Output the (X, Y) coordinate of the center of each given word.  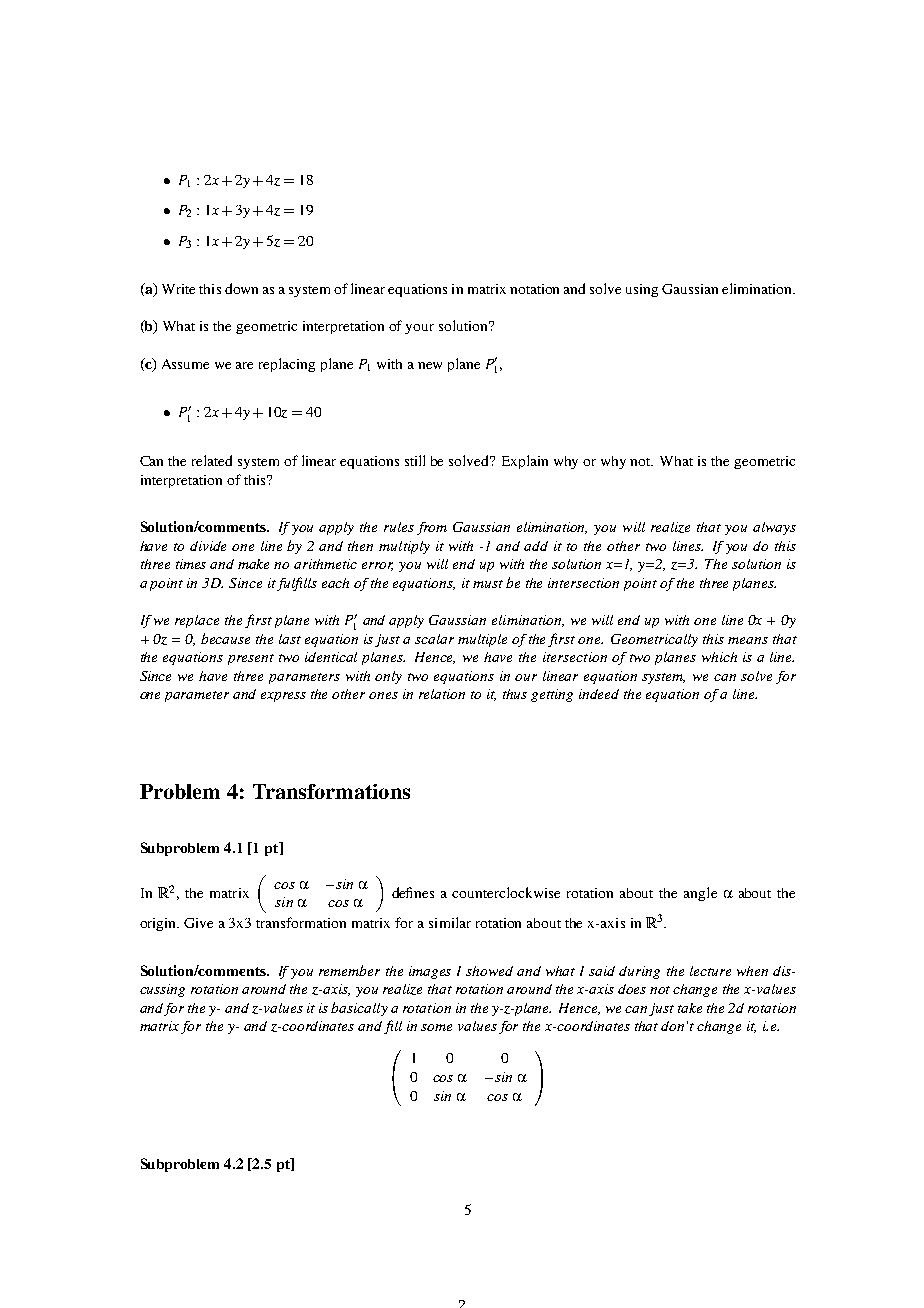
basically (359, 1009)
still (415, 460)
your (419, 329)
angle (700, 894)
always (774, 528)
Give (198, 923)
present (251, 659)
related (212, 460)
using (642, 290)
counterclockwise (506, 892)
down (241, 288)
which (719, 657)
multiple (482, 640)
